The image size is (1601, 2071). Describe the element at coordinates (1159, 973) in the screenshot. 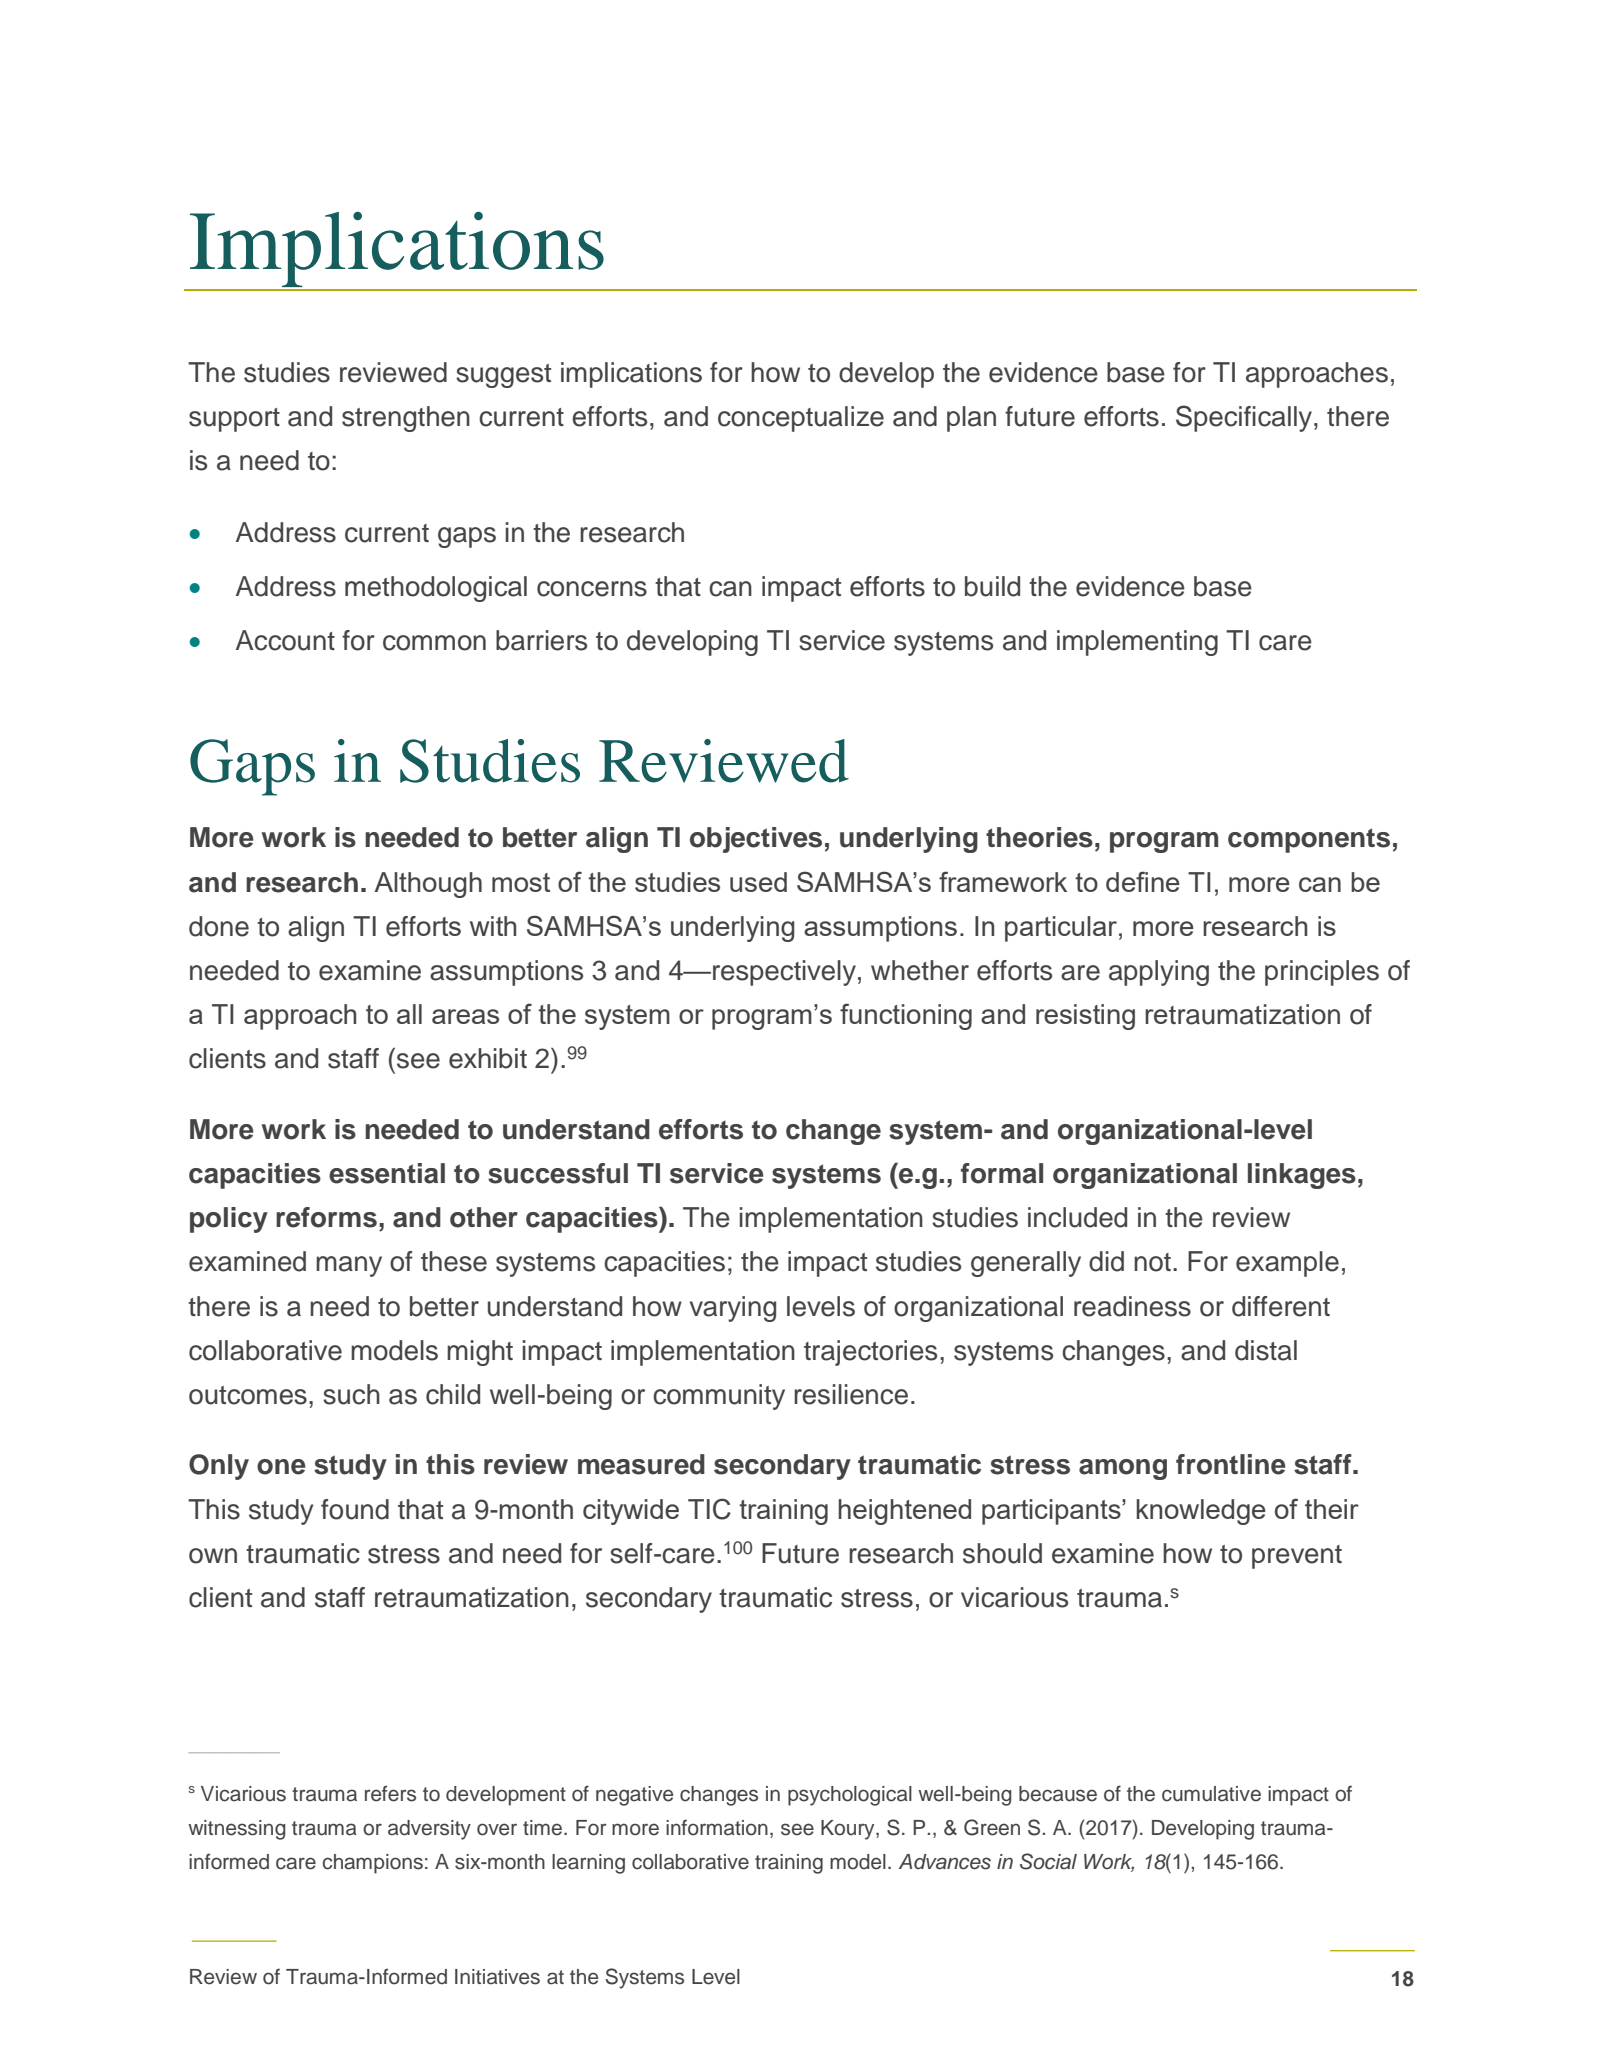

I see `applying` at that location.
